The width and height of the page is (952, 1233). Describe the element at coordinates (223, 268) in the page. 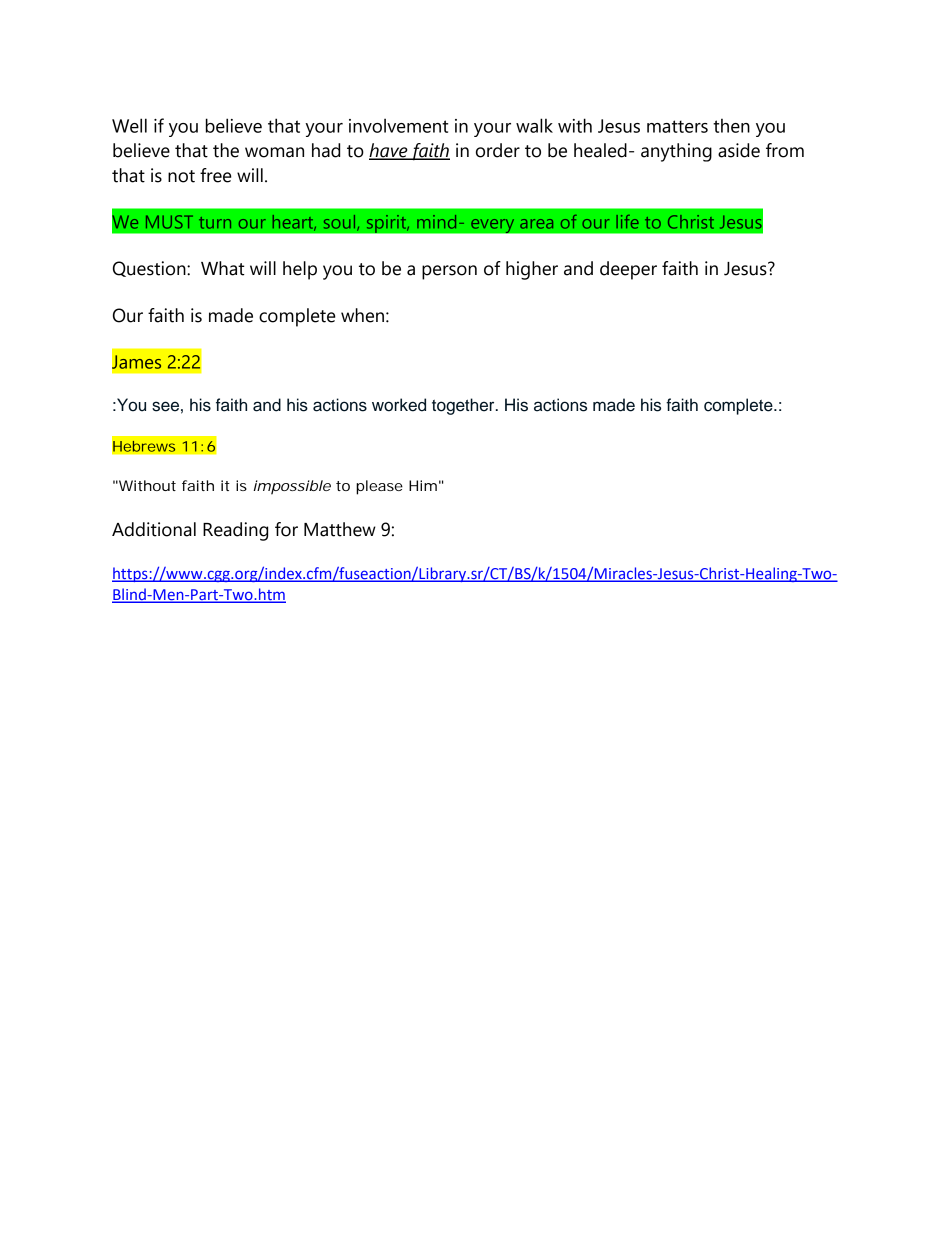

I see `What` at that location.
